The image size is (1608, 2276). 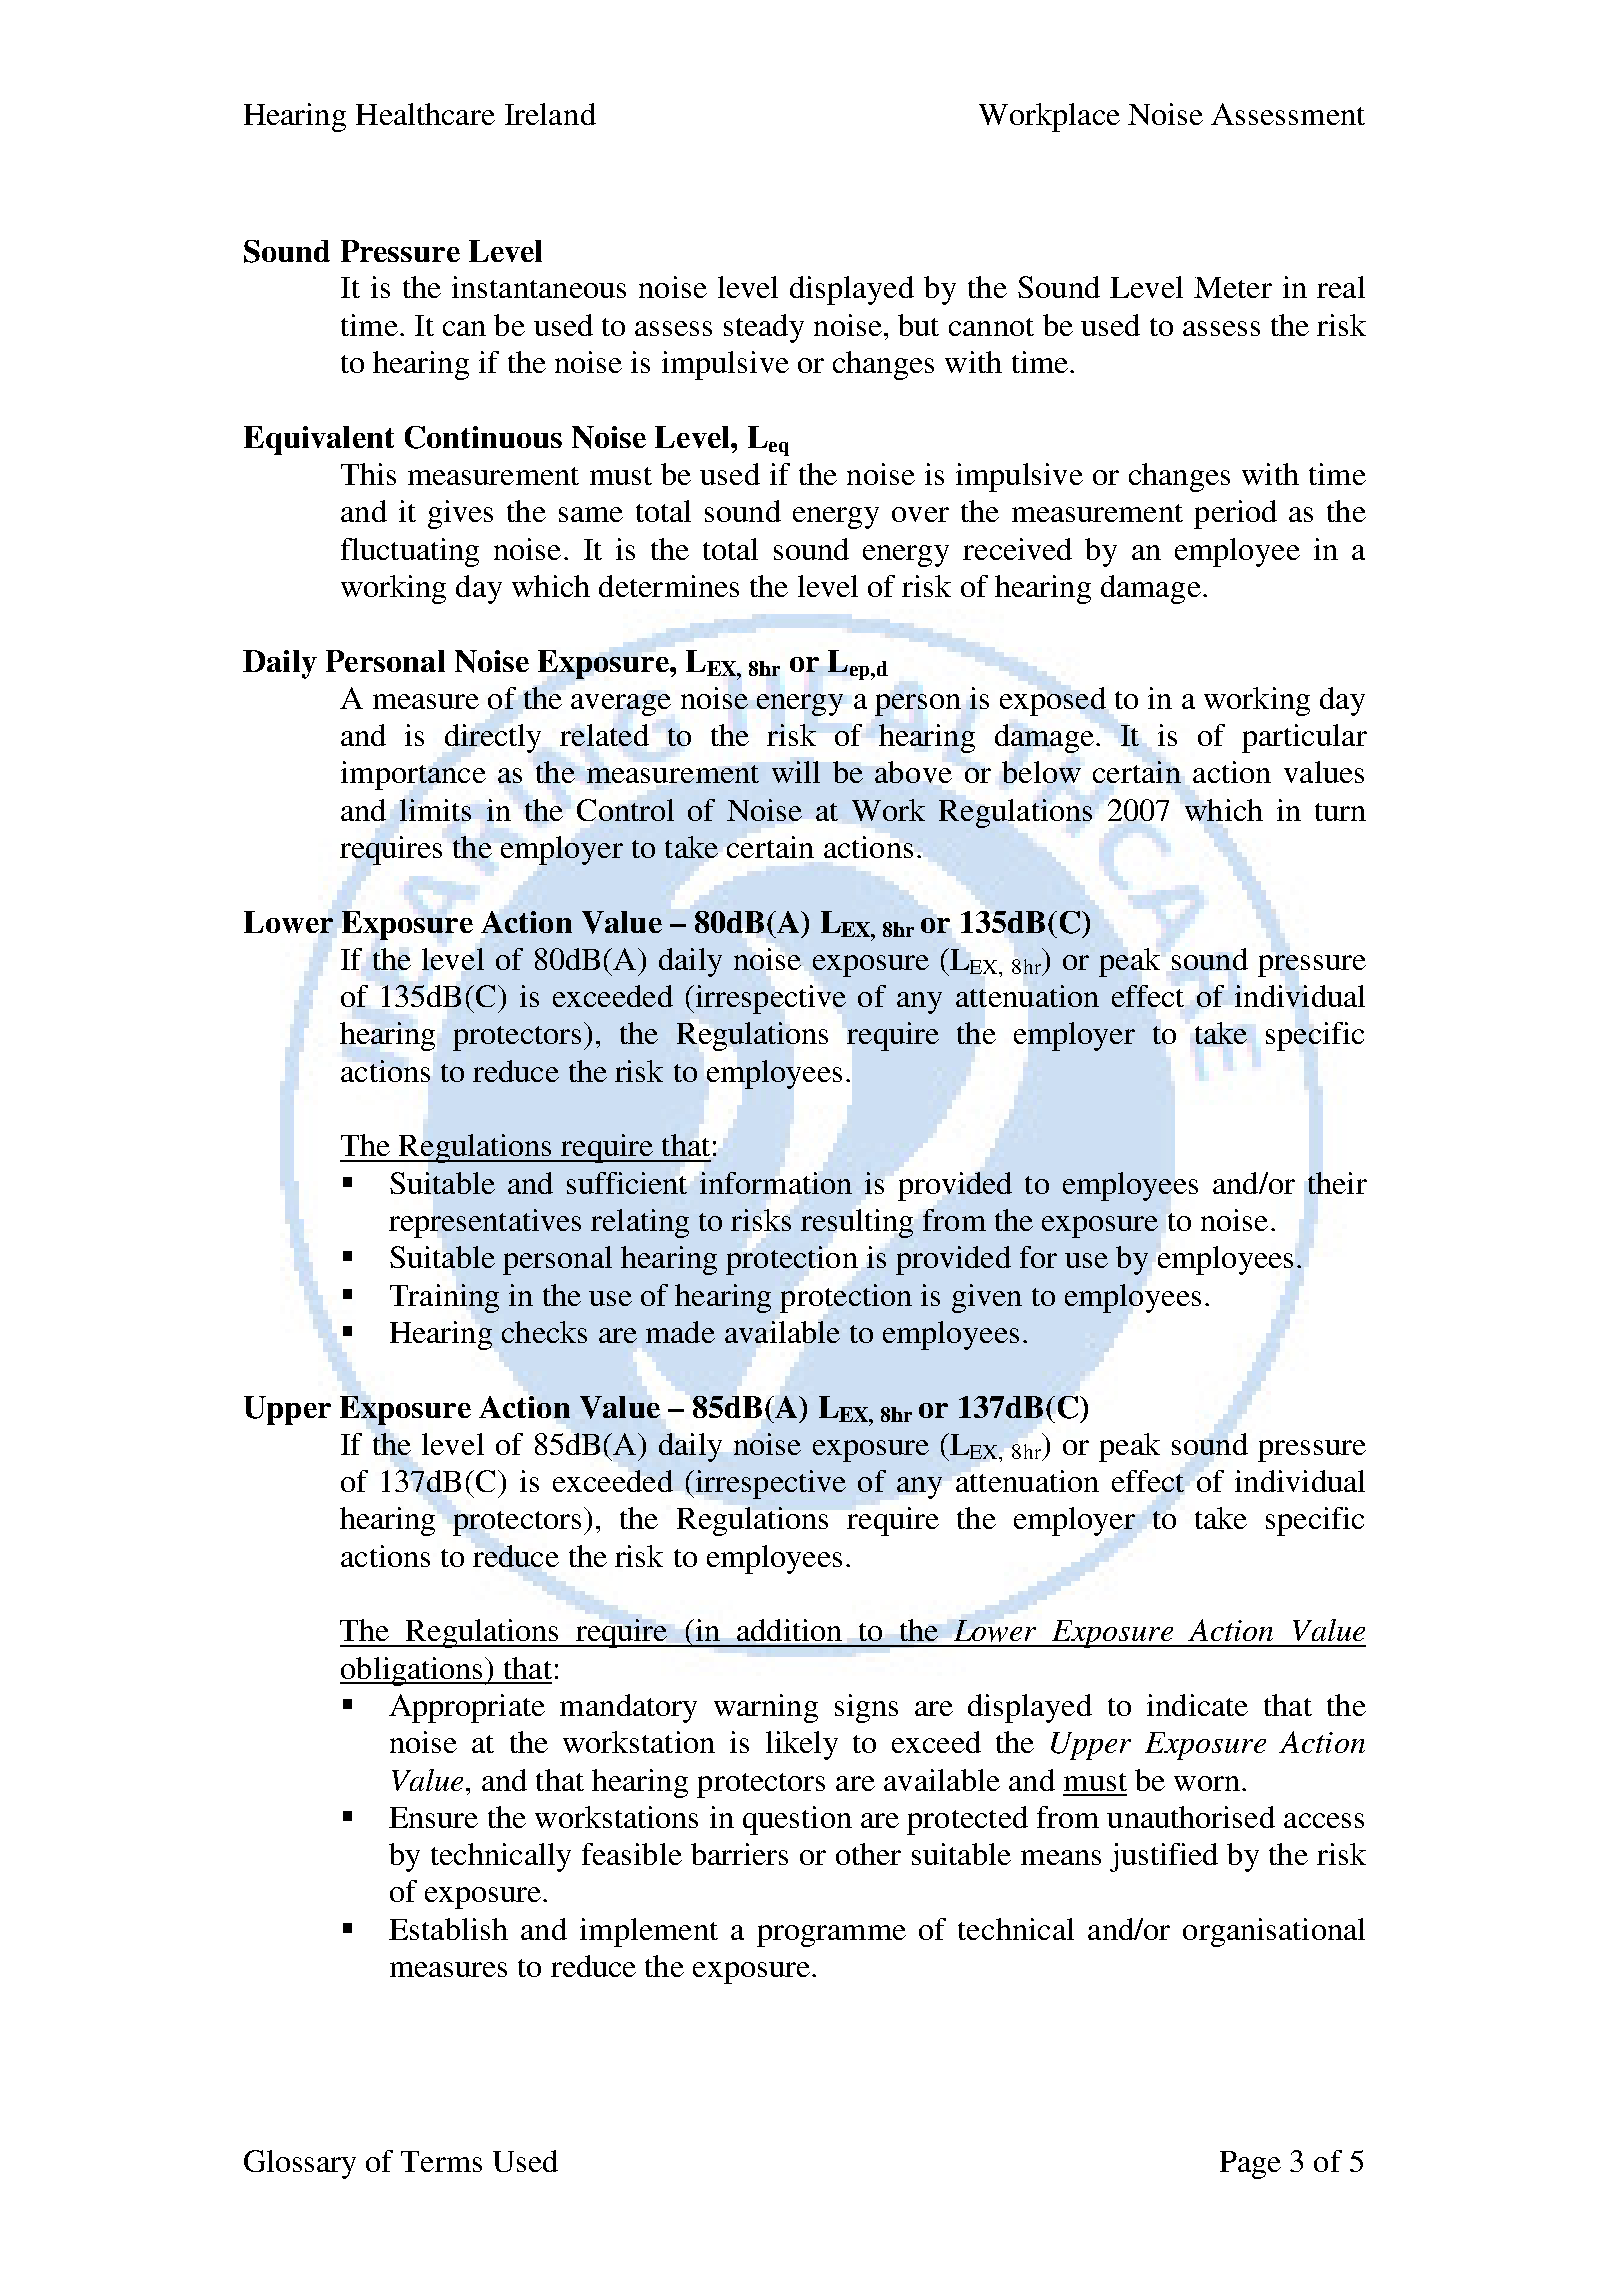 I want to click on obligations, so click(x=412, y=1671).
